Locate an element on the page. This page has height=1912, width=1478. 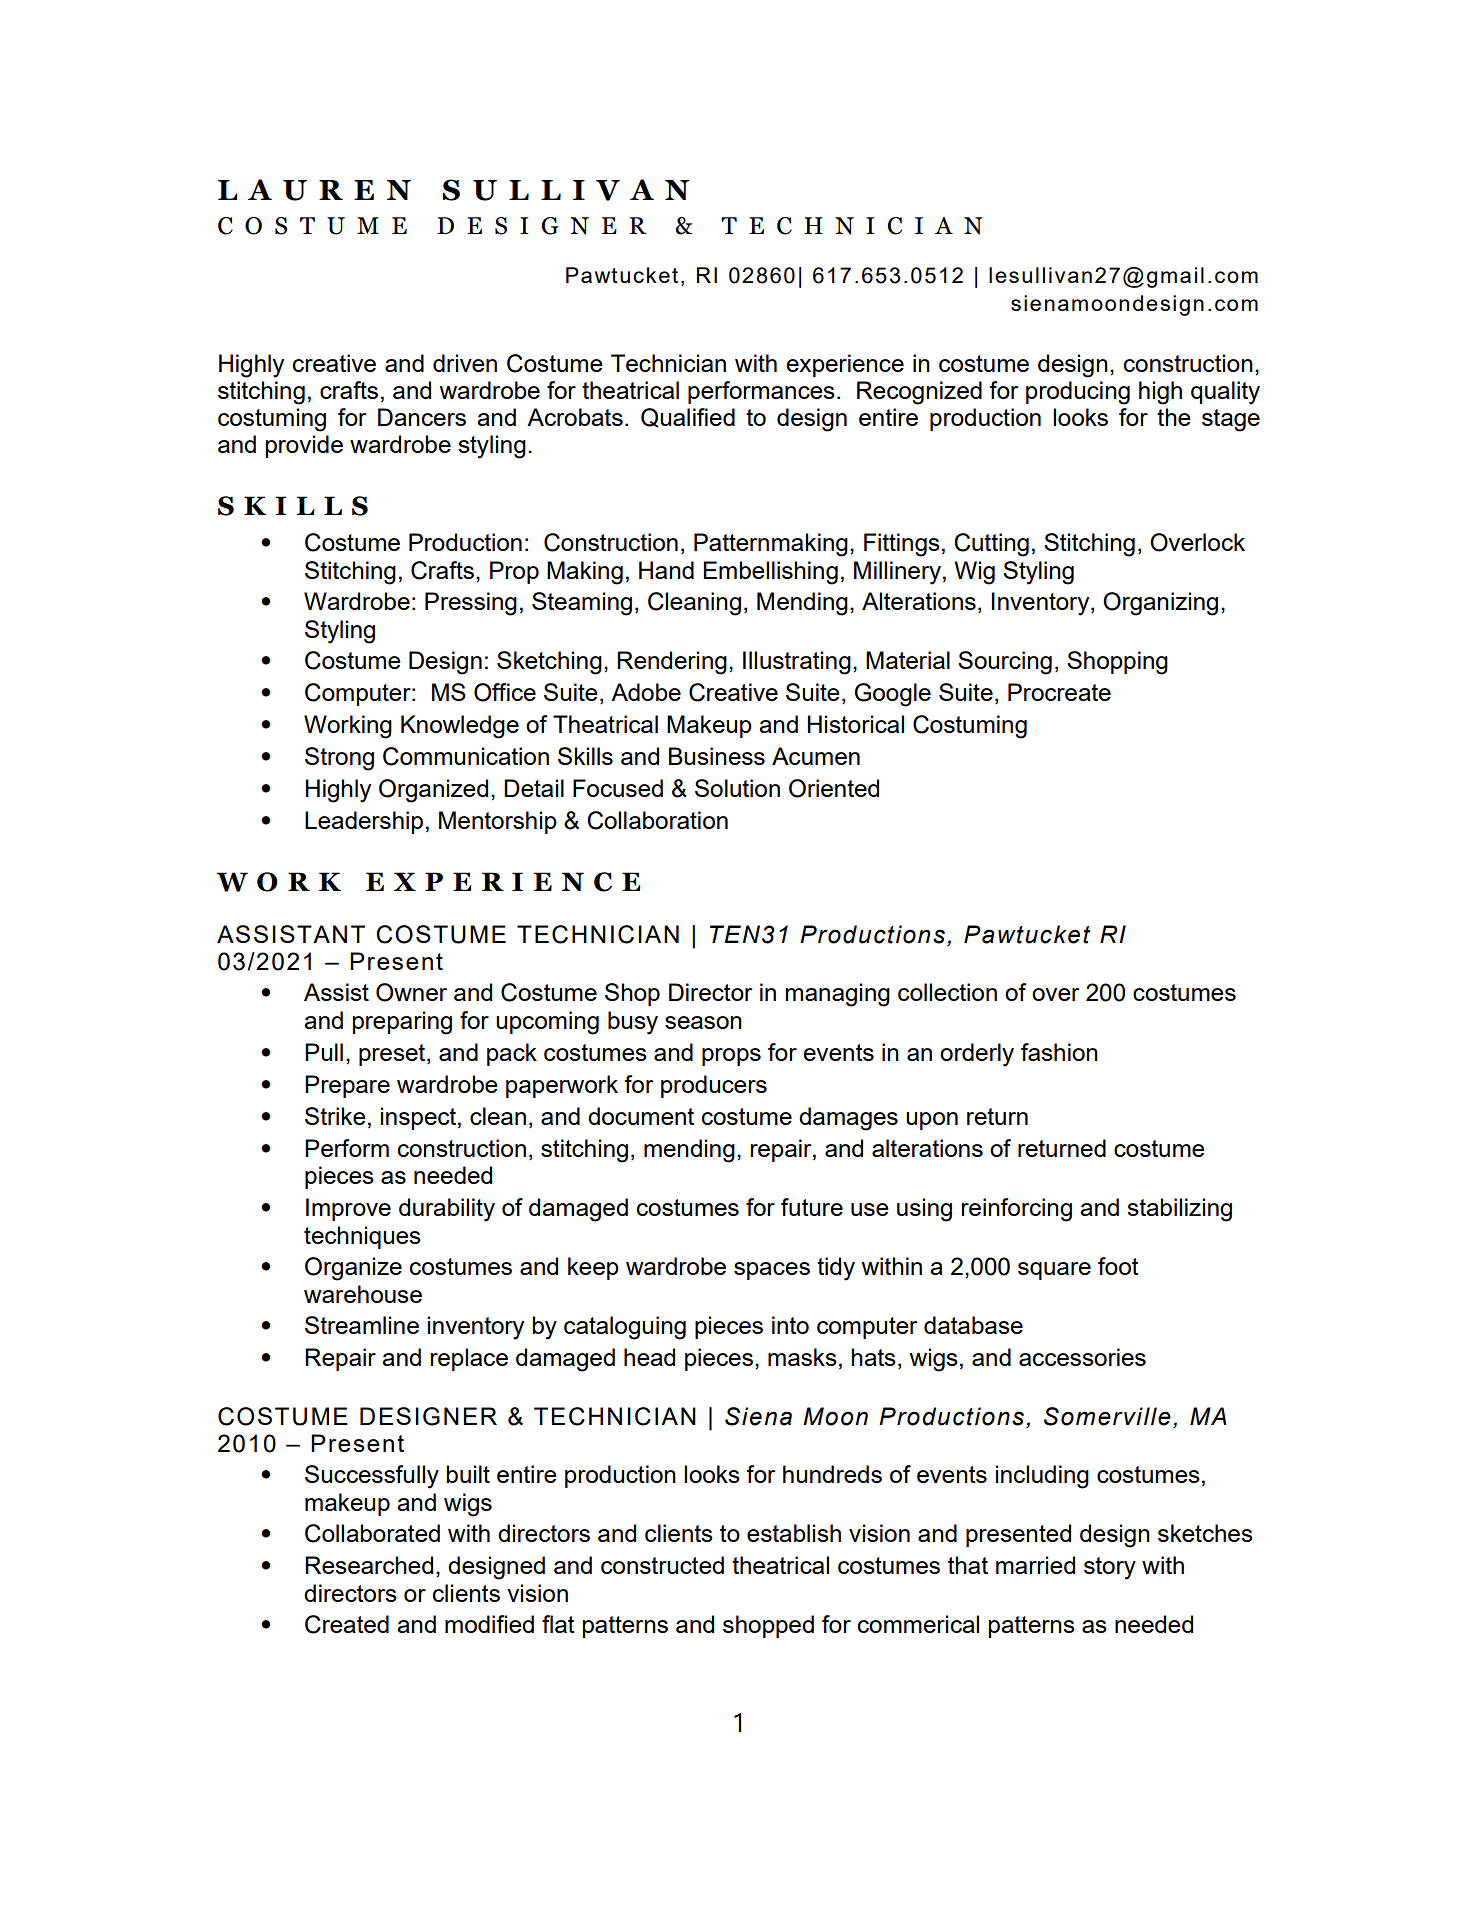
managing is located at coordinates (838, 995).
